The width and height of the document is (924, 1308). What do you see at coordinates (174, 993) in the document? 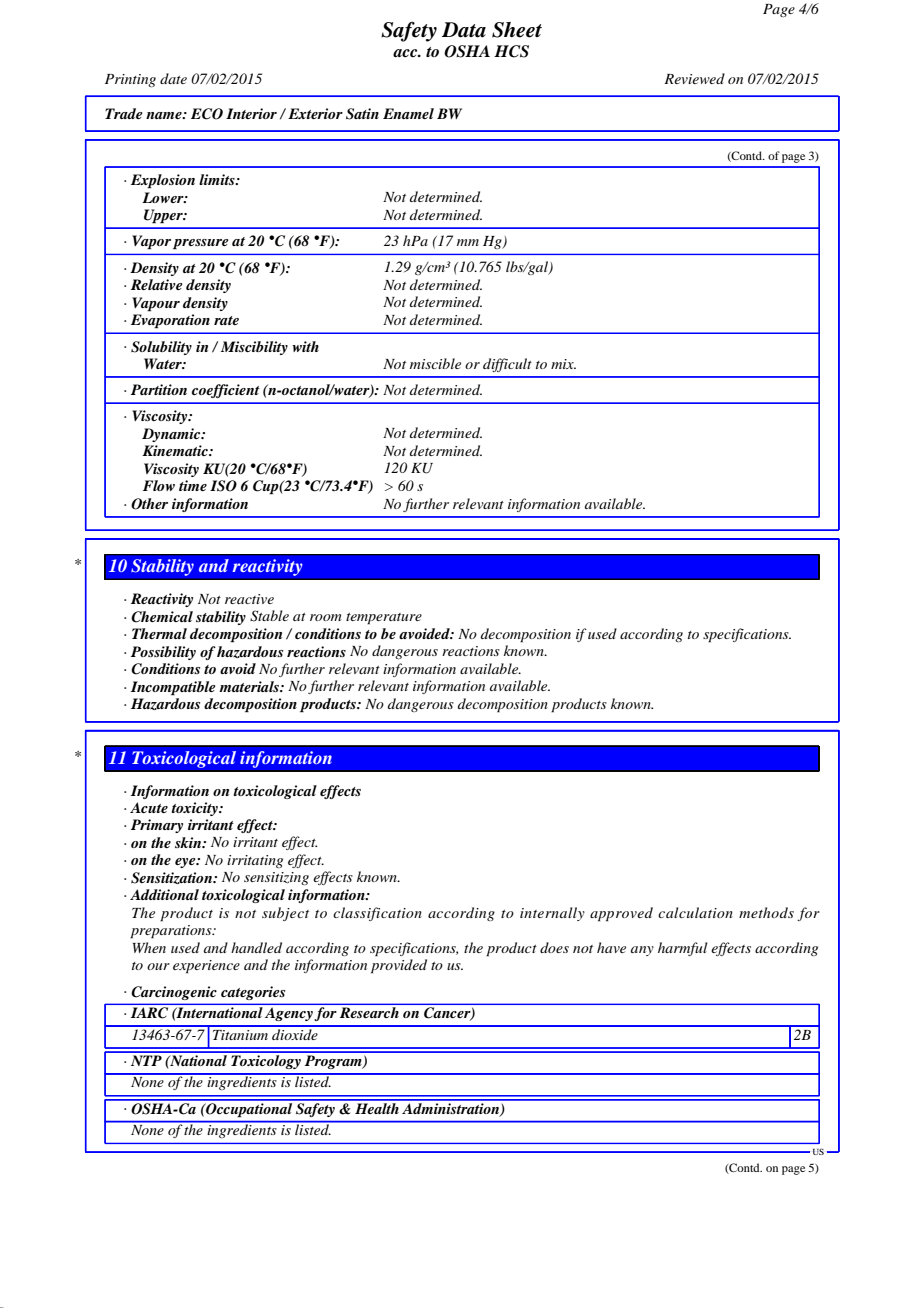
I see `Carcinogenic` at bounding box center [174, 993].
